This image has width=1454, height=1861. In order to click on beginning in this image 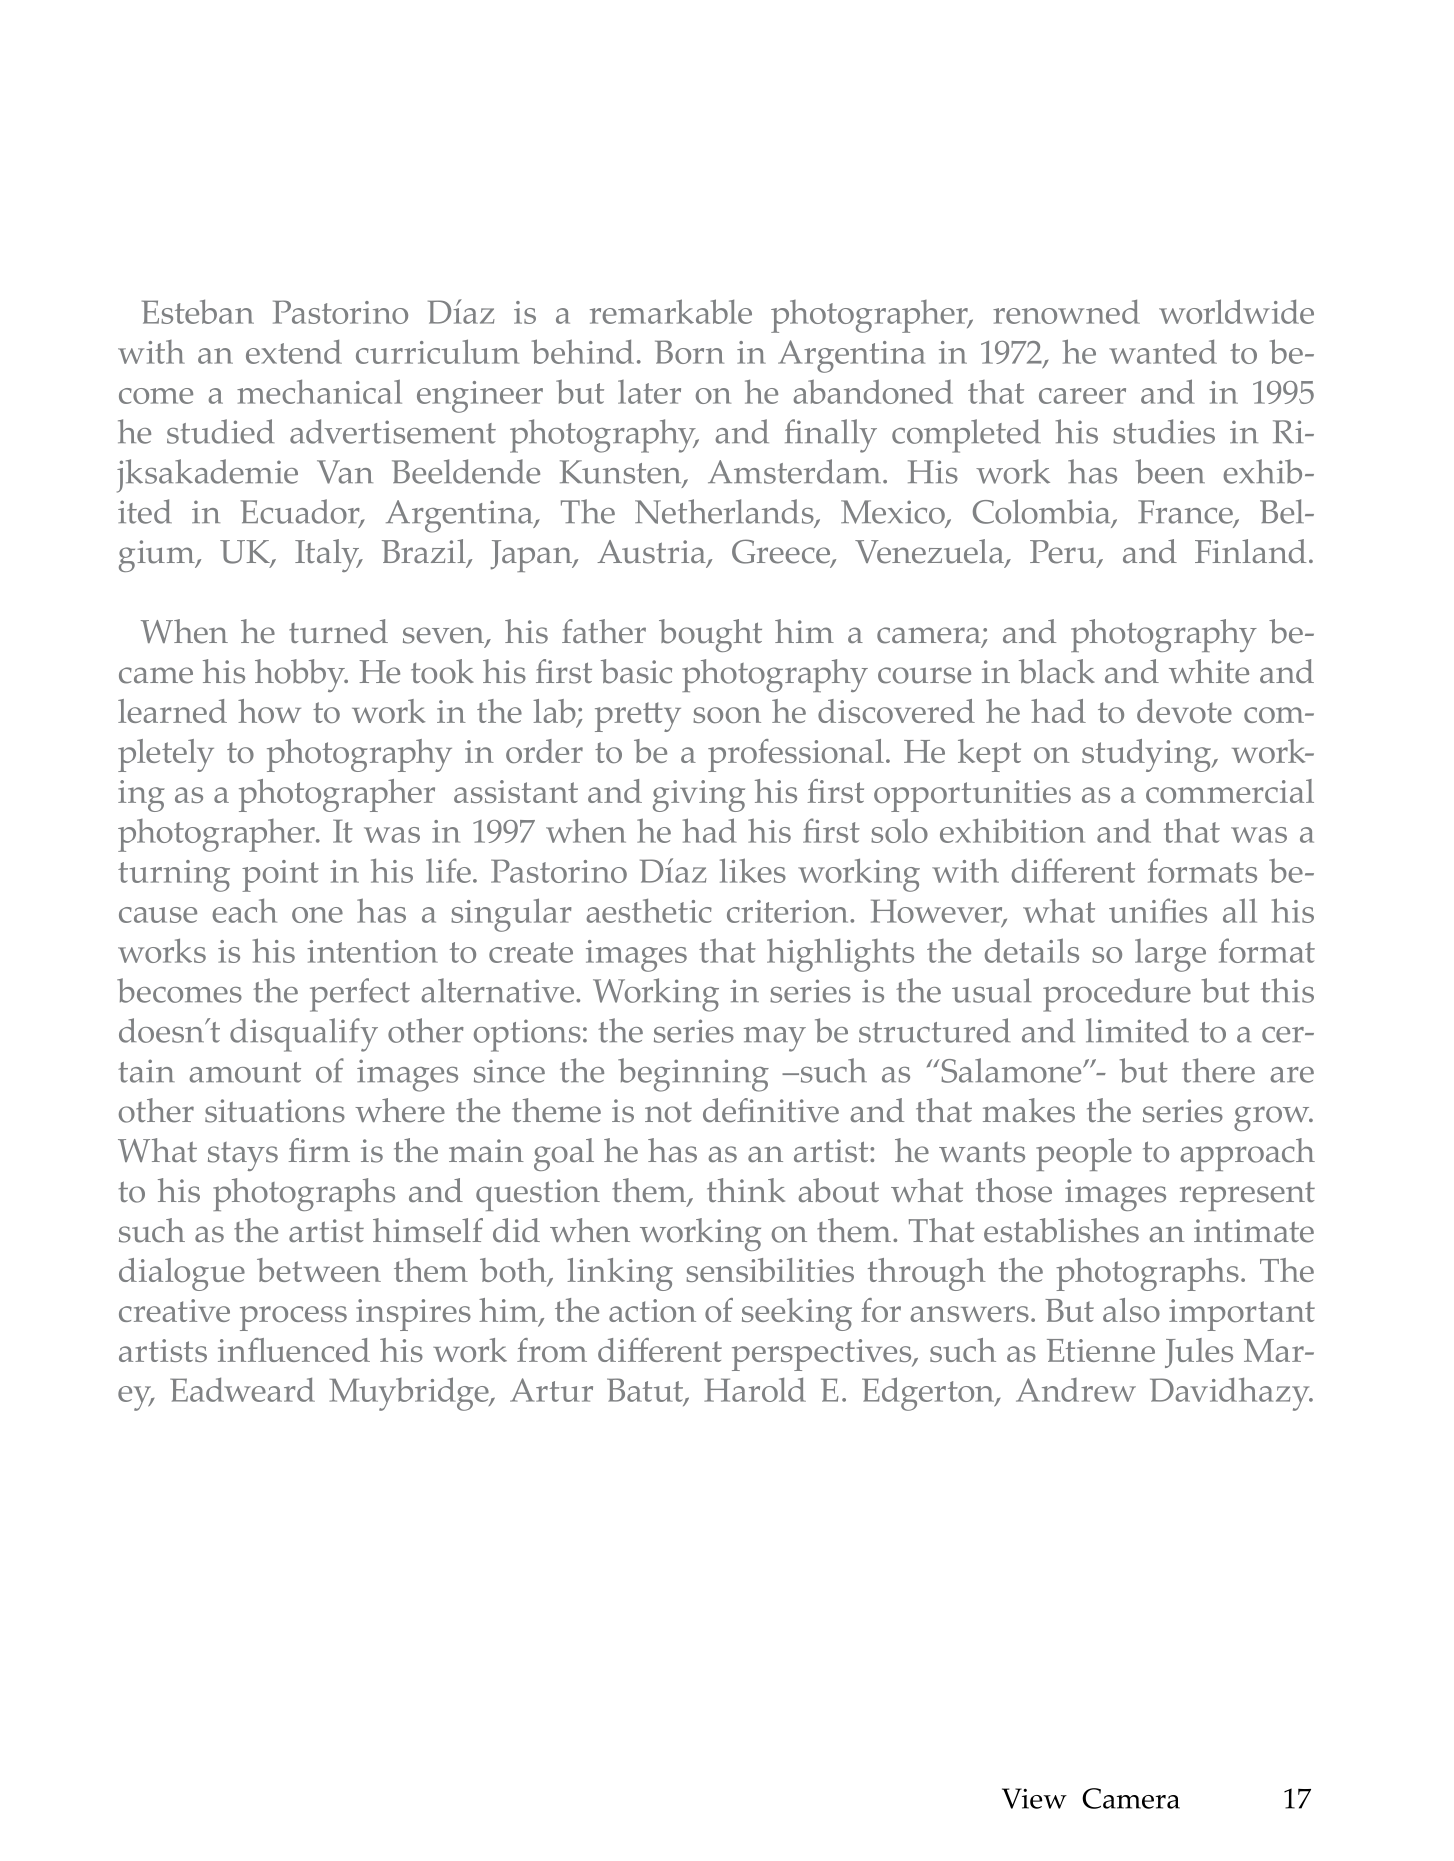, I will do `click(693, 1075)`.
